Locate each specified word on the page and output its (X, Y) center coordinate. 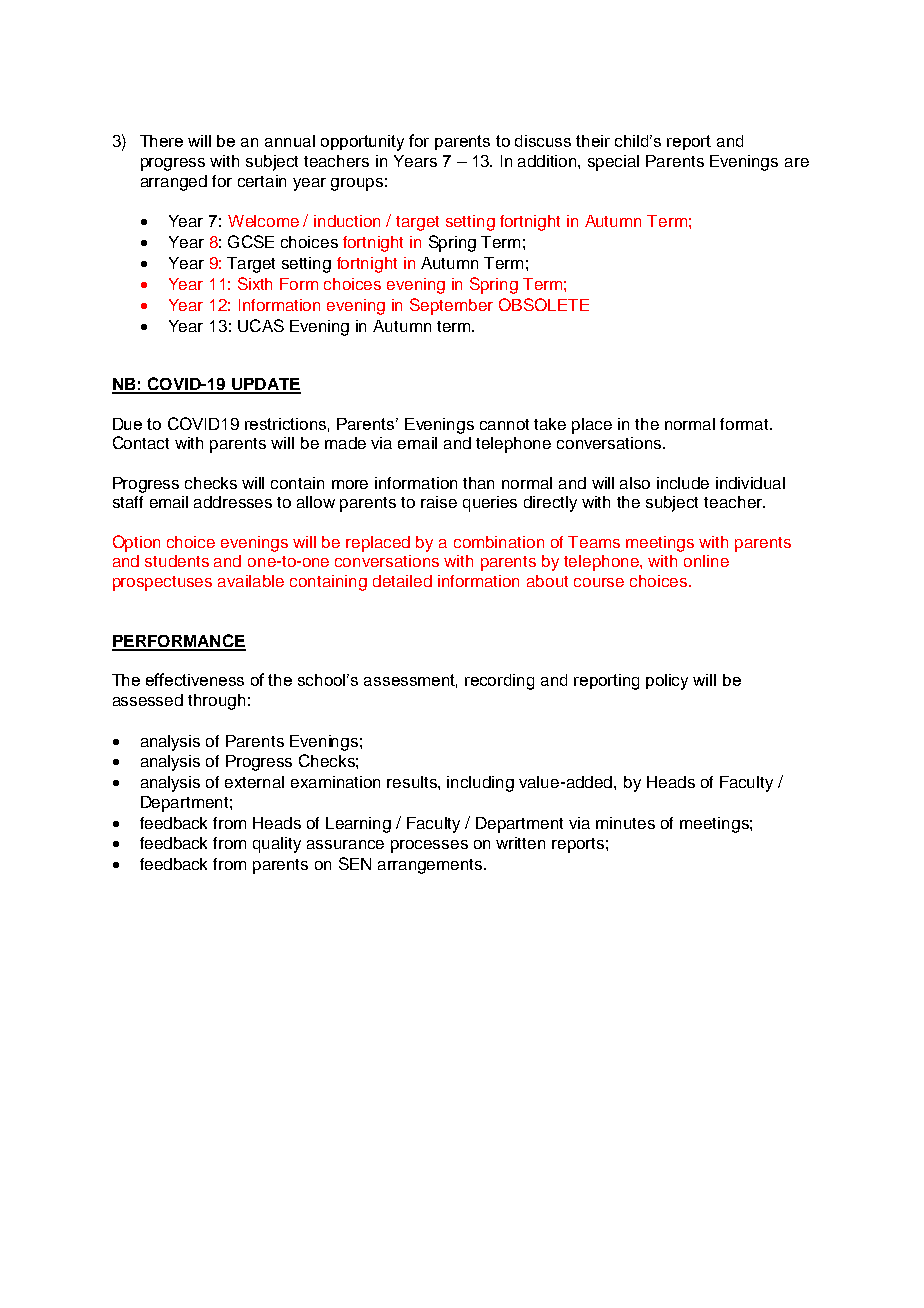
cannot (504, 424)
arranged (174, 183)
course (599, 582)
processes (429, 846)
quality (277, 845)
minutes (625, 823)
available (251, 581)
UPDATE (265, 385)
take (550, 424)
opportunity (362, 143)
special (613, 163)
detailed (402, 581)
